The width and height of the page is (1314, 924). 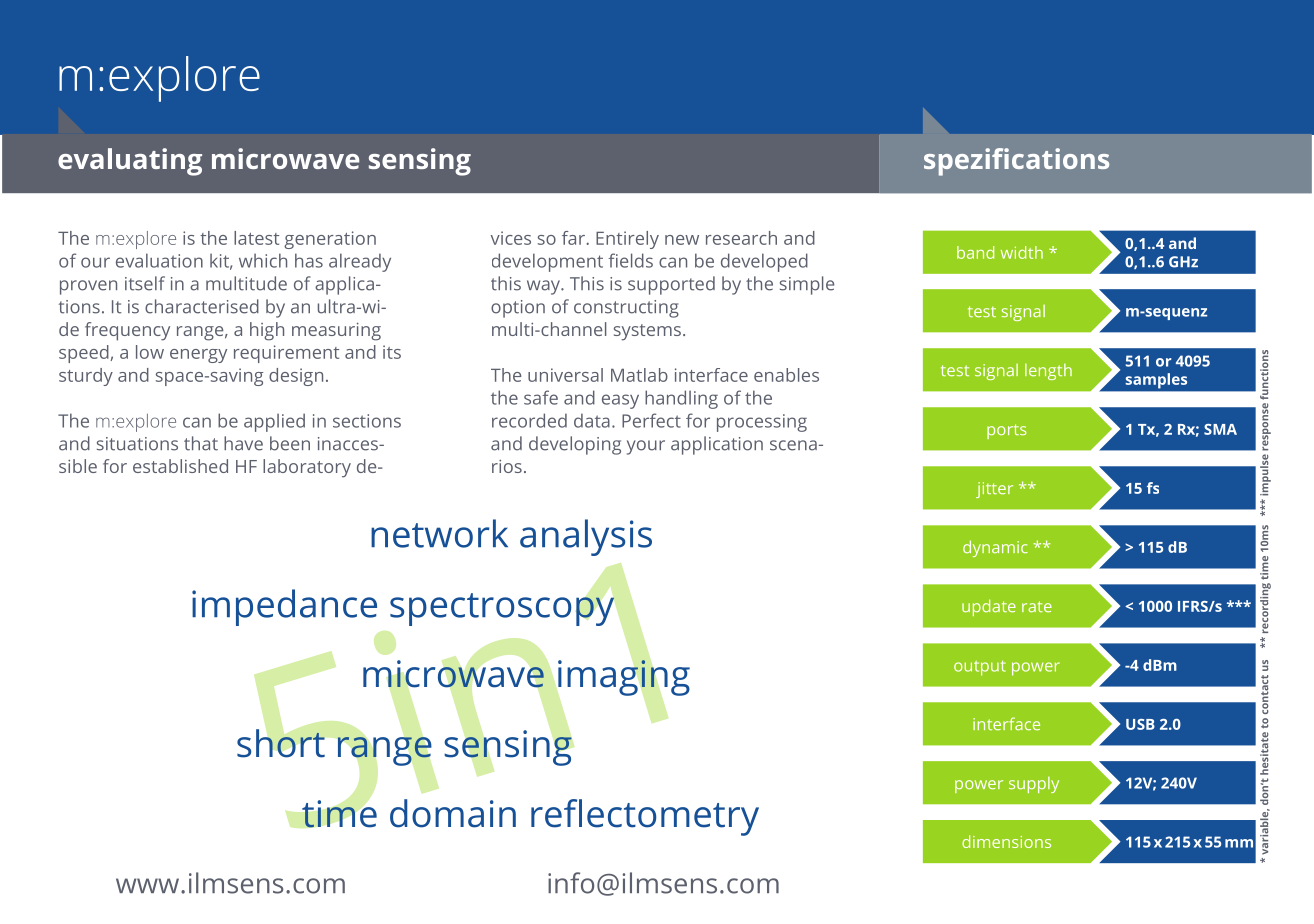 I want to click on width, so click(x=1022, y=252).
